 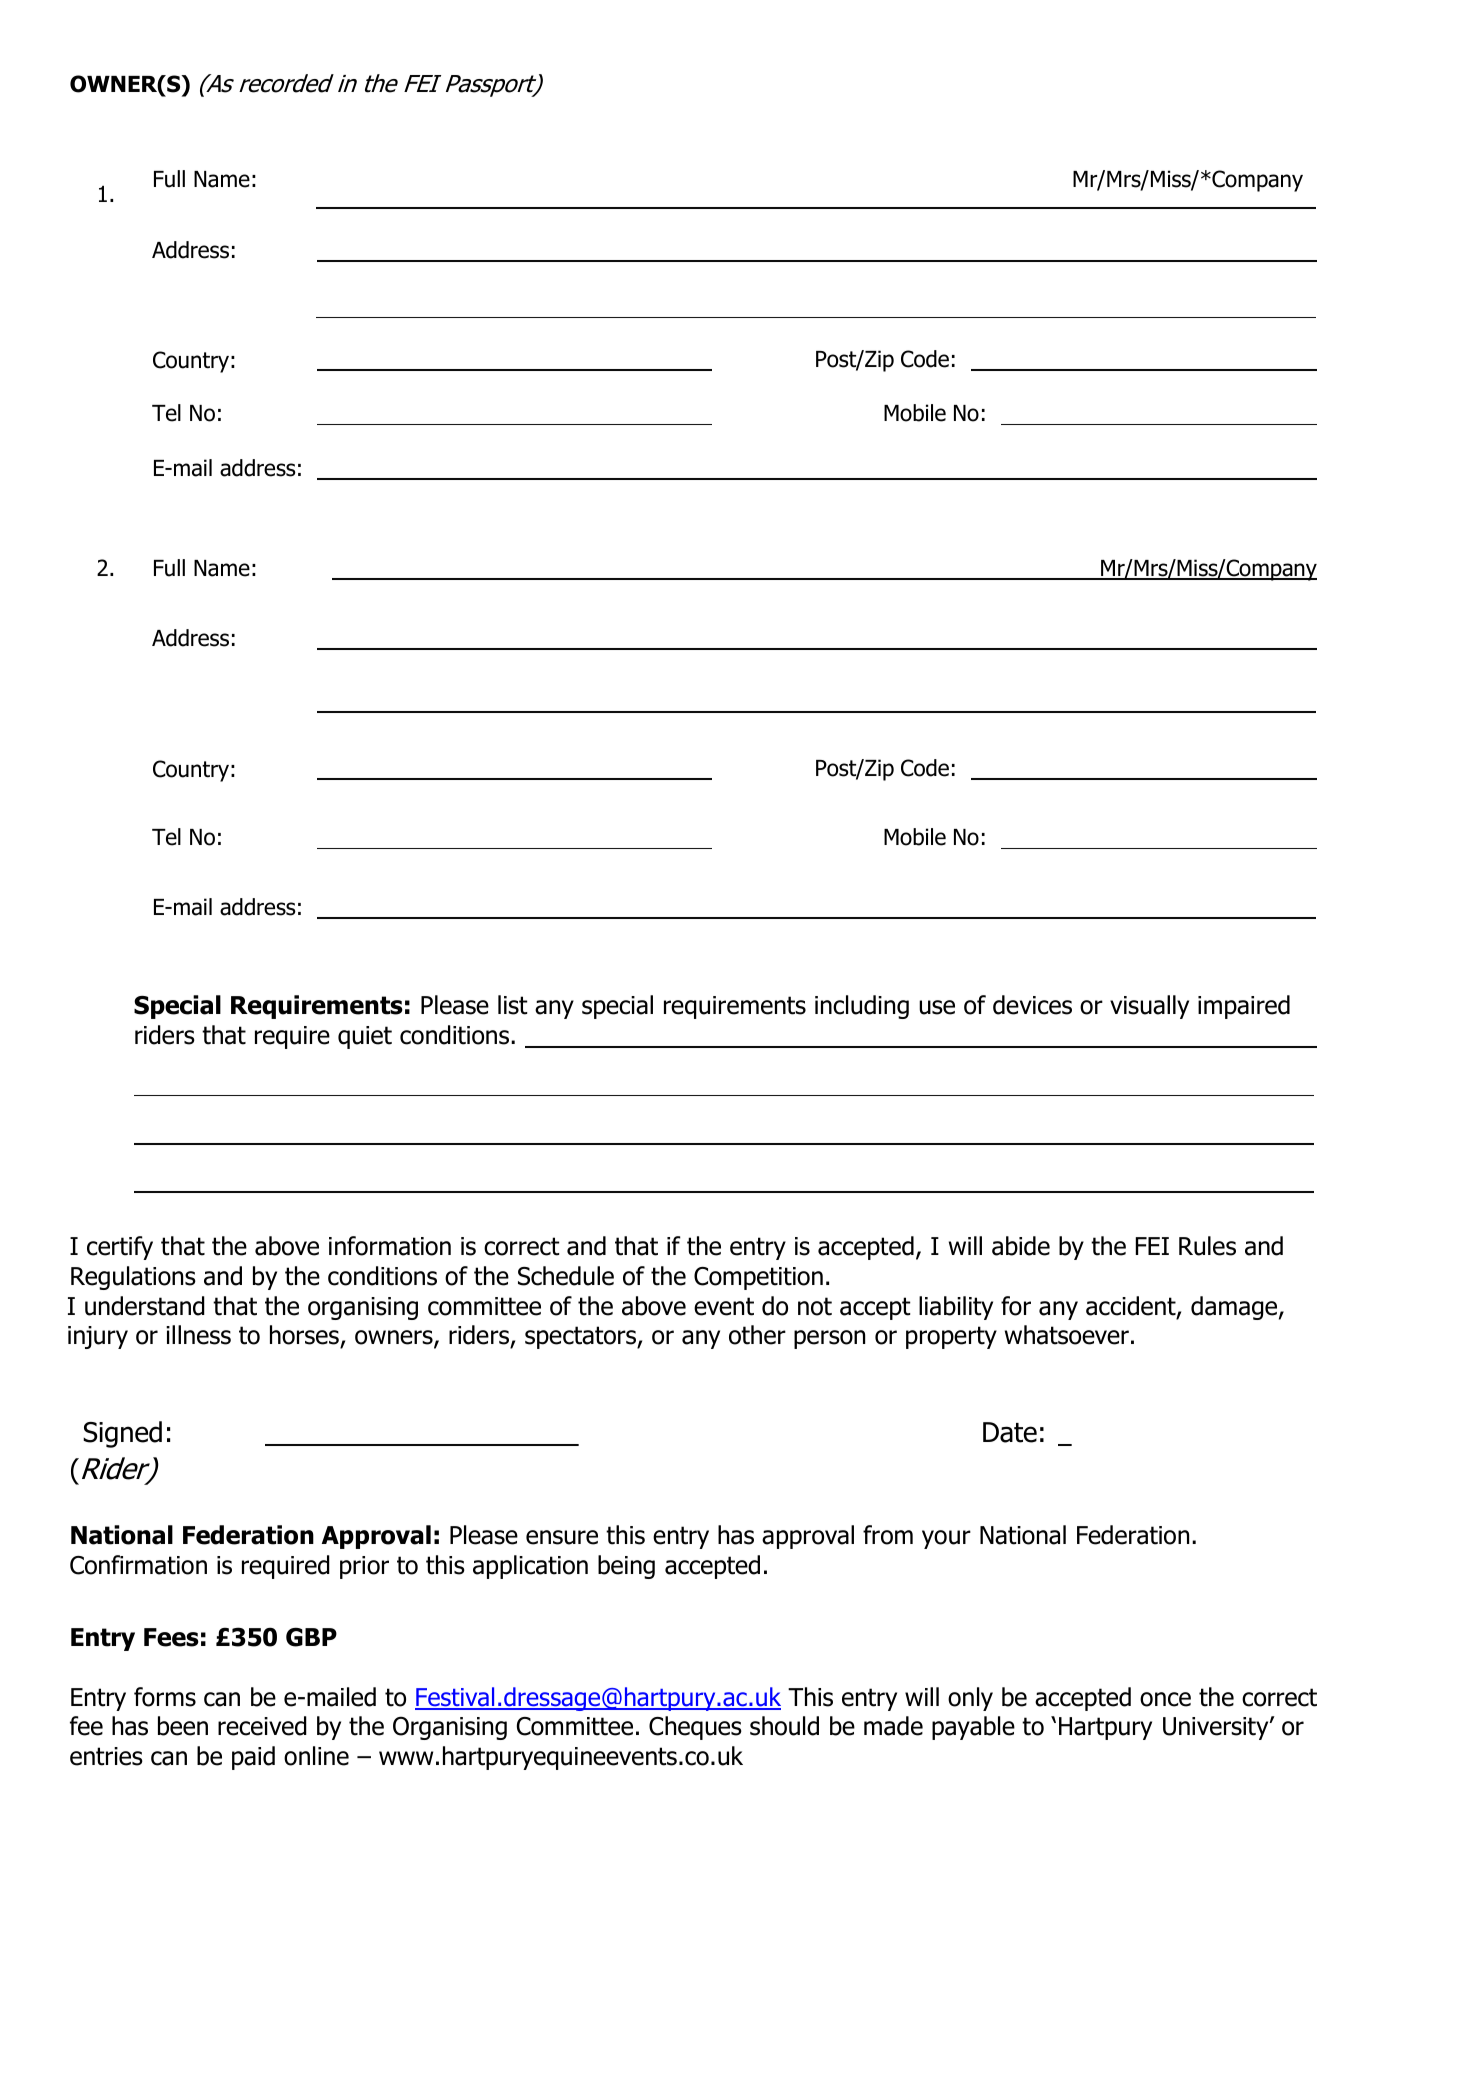 I want to click on ensure, so click(x=562, y=1537).
